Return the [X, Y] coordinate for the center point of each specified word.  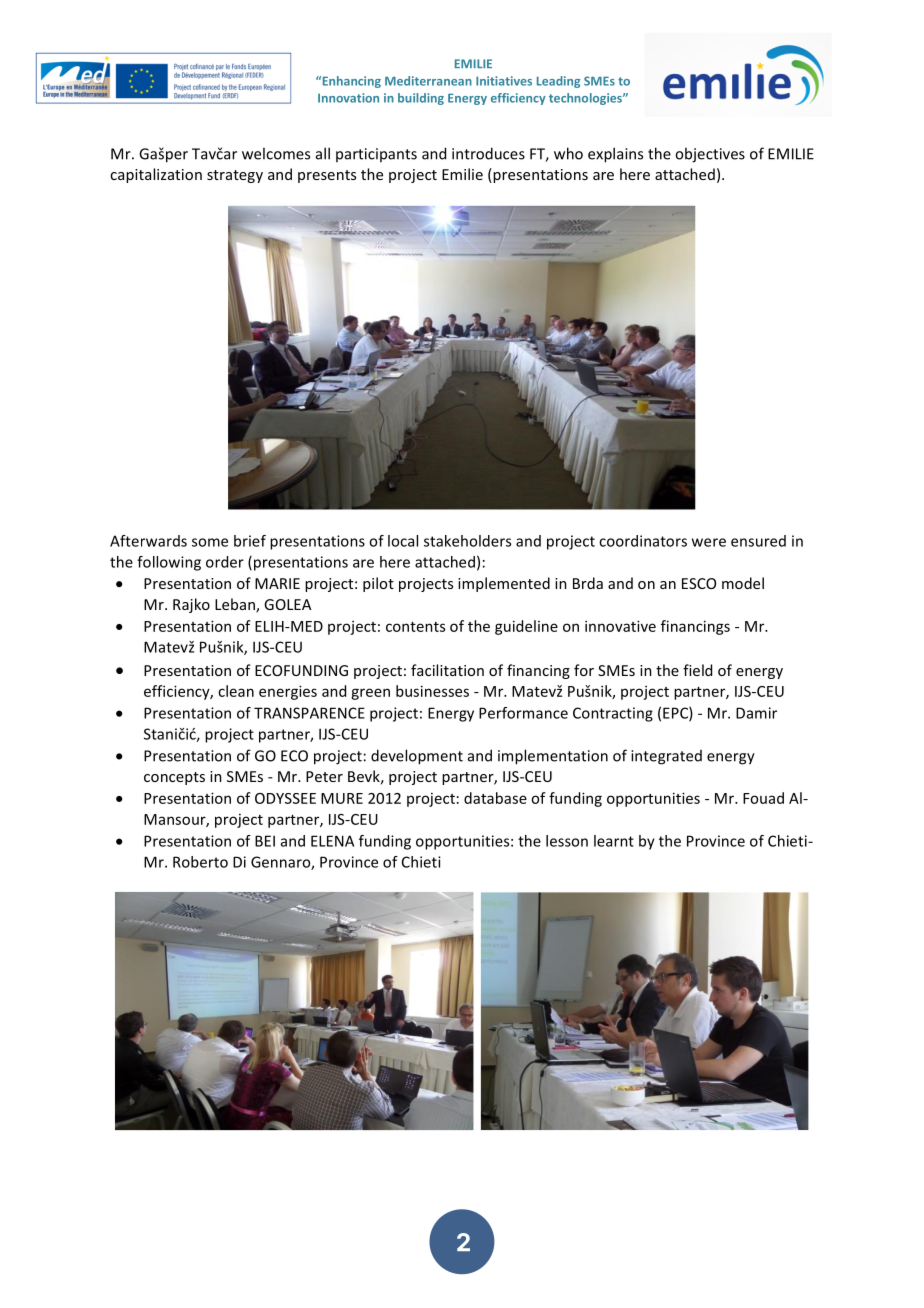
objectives [710, 155]
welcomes [276, 153]
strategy [235, 176]
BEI [265, 841]
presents [327, 176]
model [743, 583]
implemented [504, 584]
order [225, 562]
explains [615, 155]
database [495, 798]
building [421, 99]
